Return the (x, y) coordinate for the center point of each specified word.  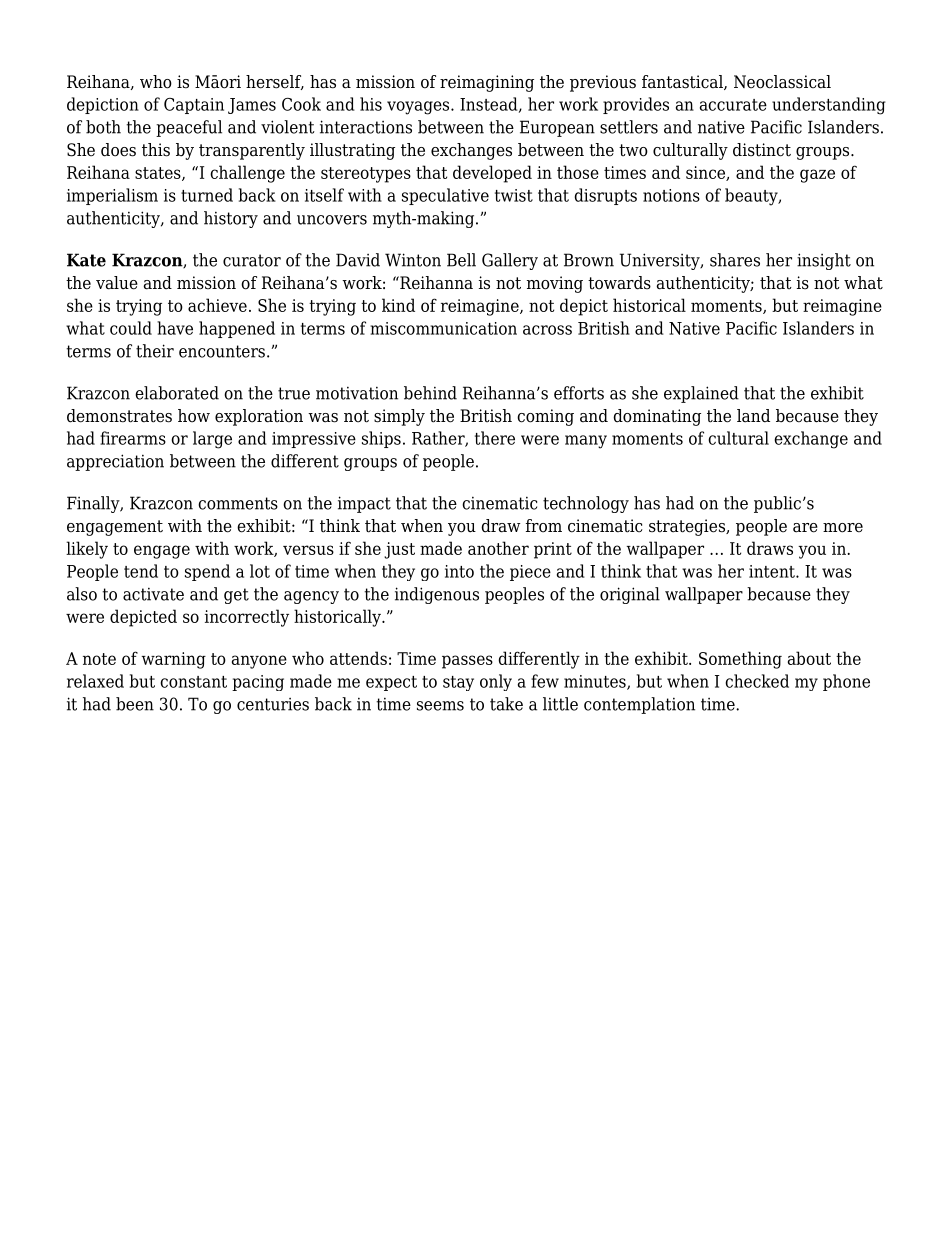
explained (701, 394)
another (498, 548)
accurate (733, 105)
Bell (461, 260)
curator (252, 260)
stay (458, 683)
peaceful (189, 128)
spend (207, 572)
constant (193, 682)
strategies (688, 527)
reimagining (487, 83)
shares (735, 260)
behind (430, 393)
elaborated (177, 393)
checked (757, 681)
